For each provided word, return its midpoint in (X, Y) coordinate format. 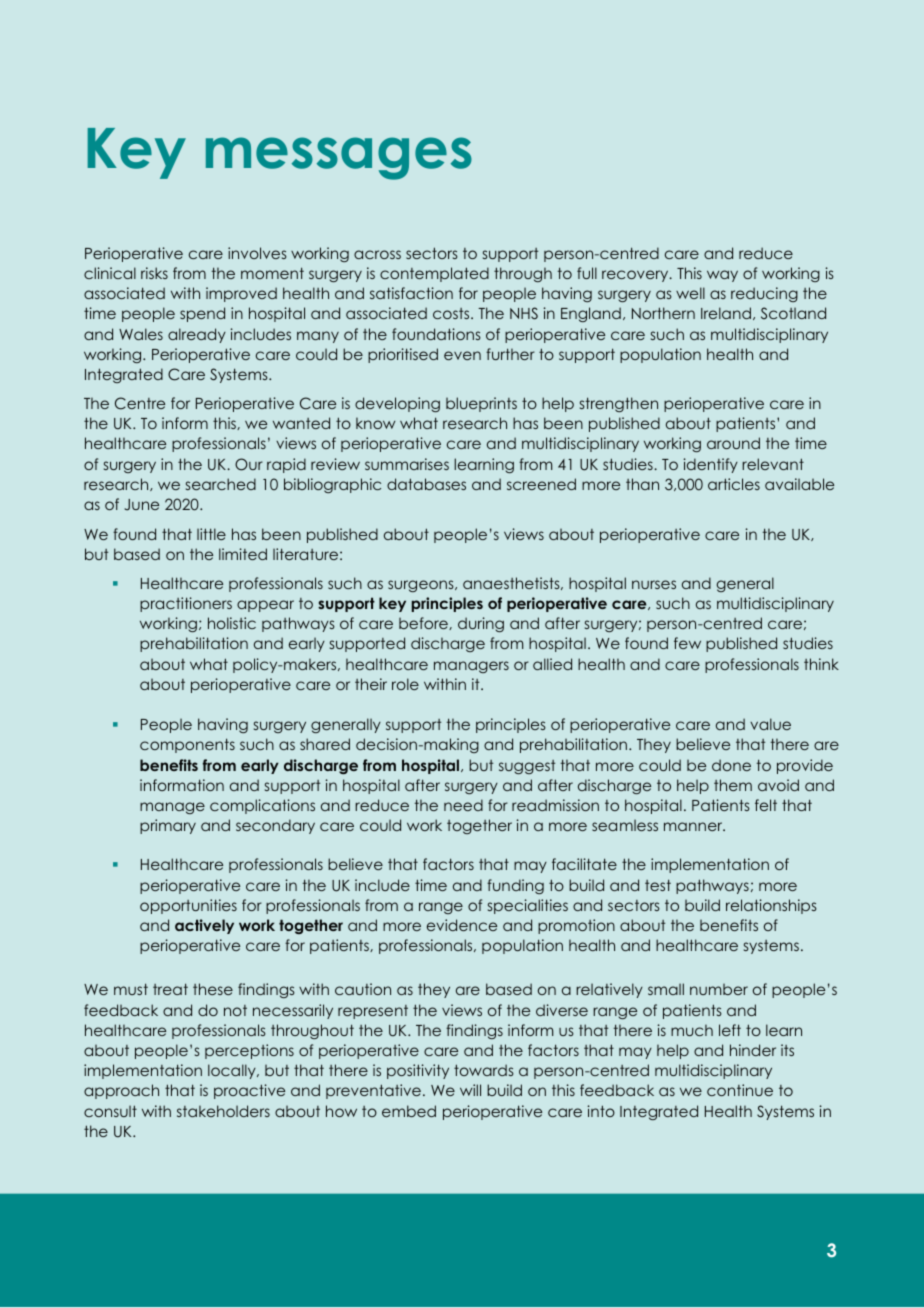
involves (257, 253)
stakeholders (223, 1111)
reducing (764, 294)
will (470, 1090)
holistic (232, 623)
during (481, 624)
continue (740, 1090)
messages (339, 158)
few (687, 643)
